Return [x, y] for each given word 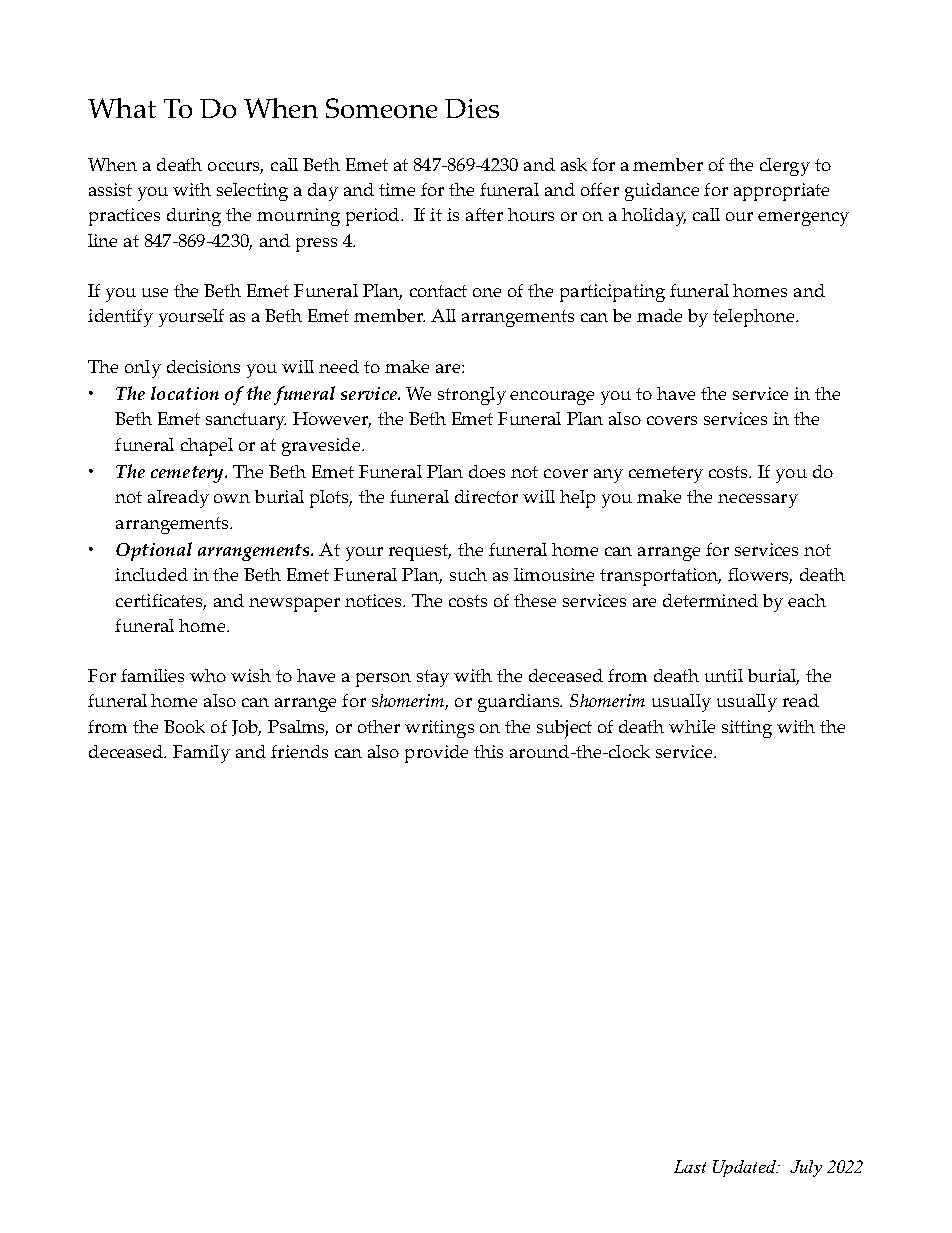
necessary [758, 501]
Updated [745, 1168]
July [806, 1168]
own [232, 498]
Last [690, 1166]
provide [436, 754]
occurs [235, 168]
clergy [785, 167]
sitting [747, 729]
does [487, 471]
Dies [472, 108]
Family [201, 754]
